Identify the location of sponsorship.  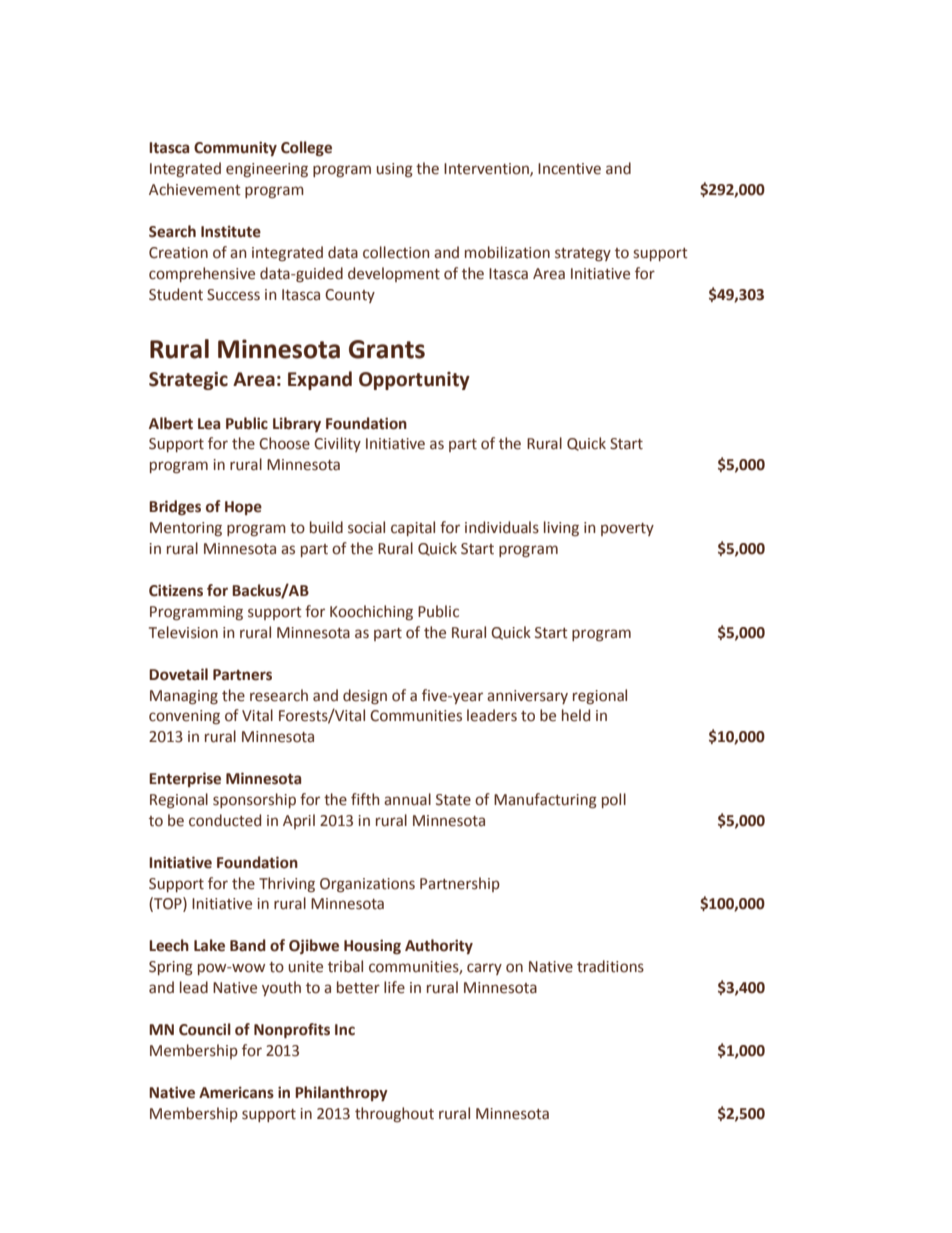
(254, 800).
